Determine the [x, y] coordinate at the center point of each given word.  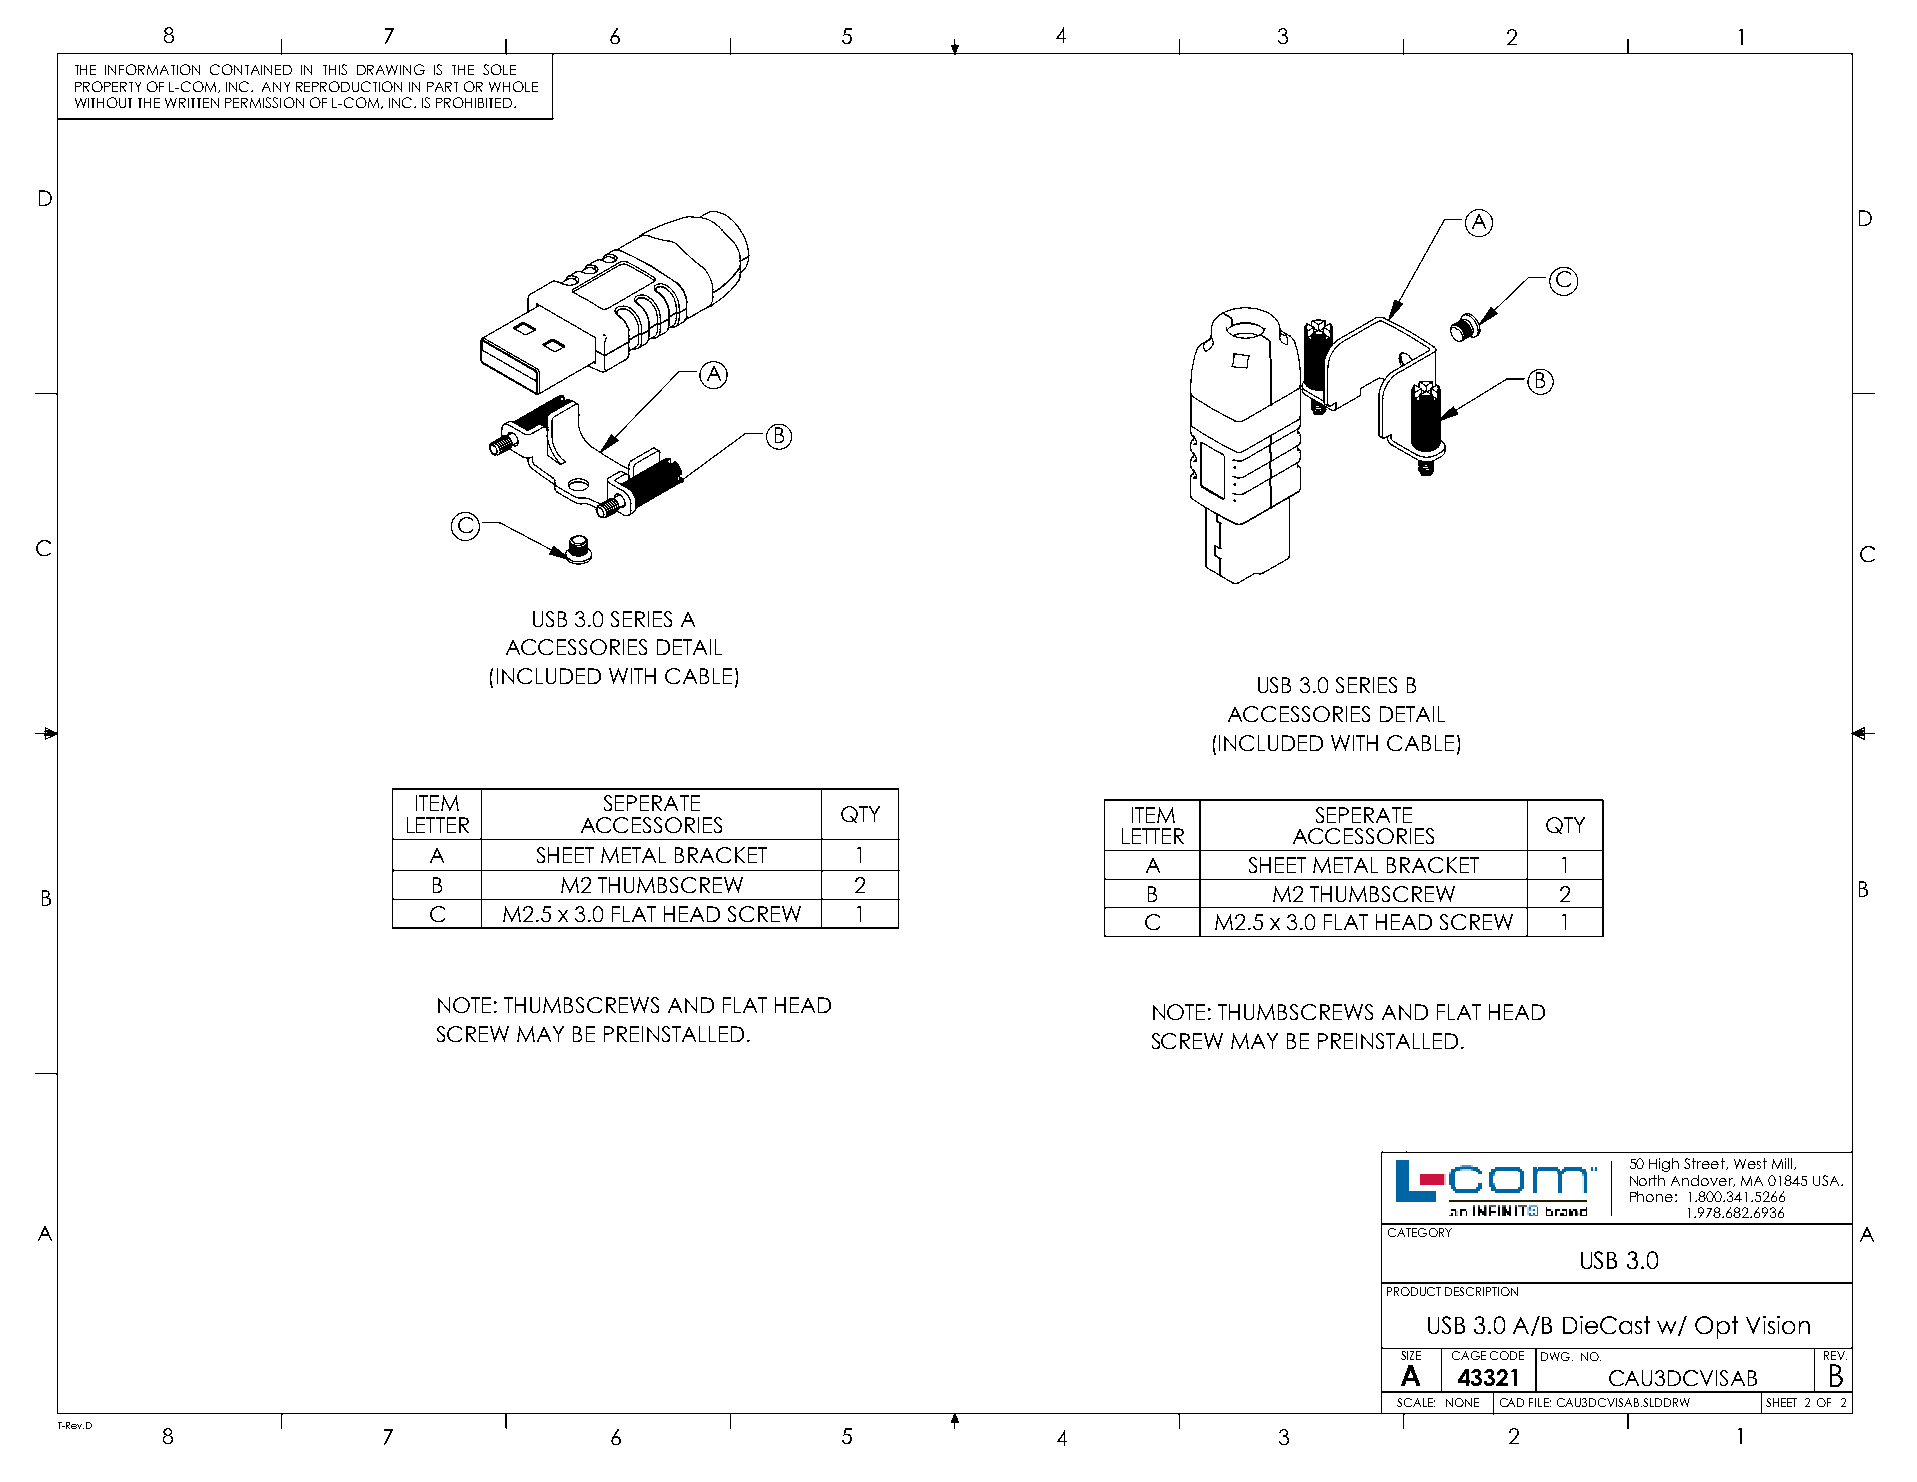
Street [1705, 1164]
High [1664, 1165]
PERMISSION [264, 102]
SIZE [1411, 1355]
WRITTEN [192, 103]
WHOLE [513, 86]
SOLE [499, 69]
